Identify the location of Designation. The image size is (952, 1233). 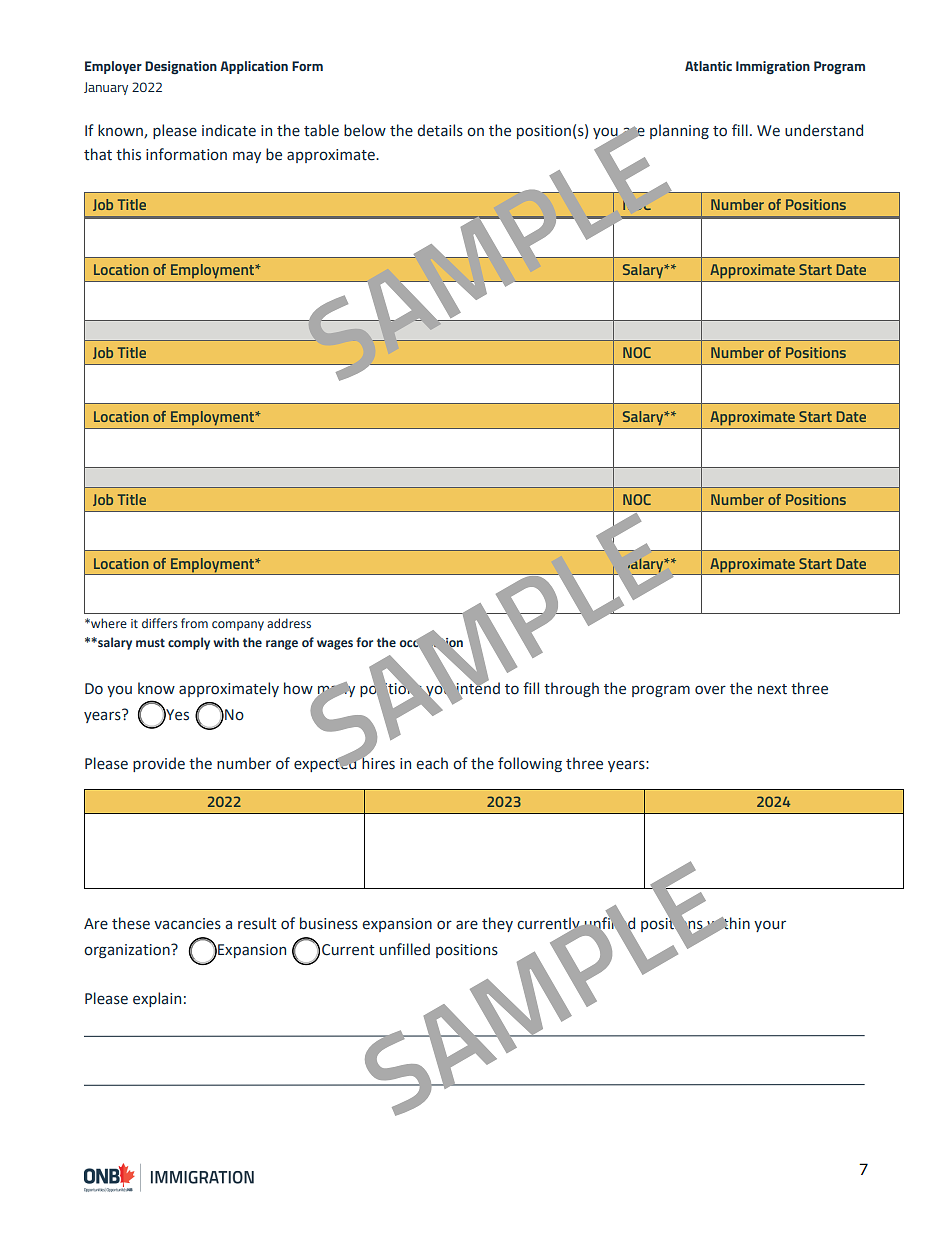
(181, 67).
